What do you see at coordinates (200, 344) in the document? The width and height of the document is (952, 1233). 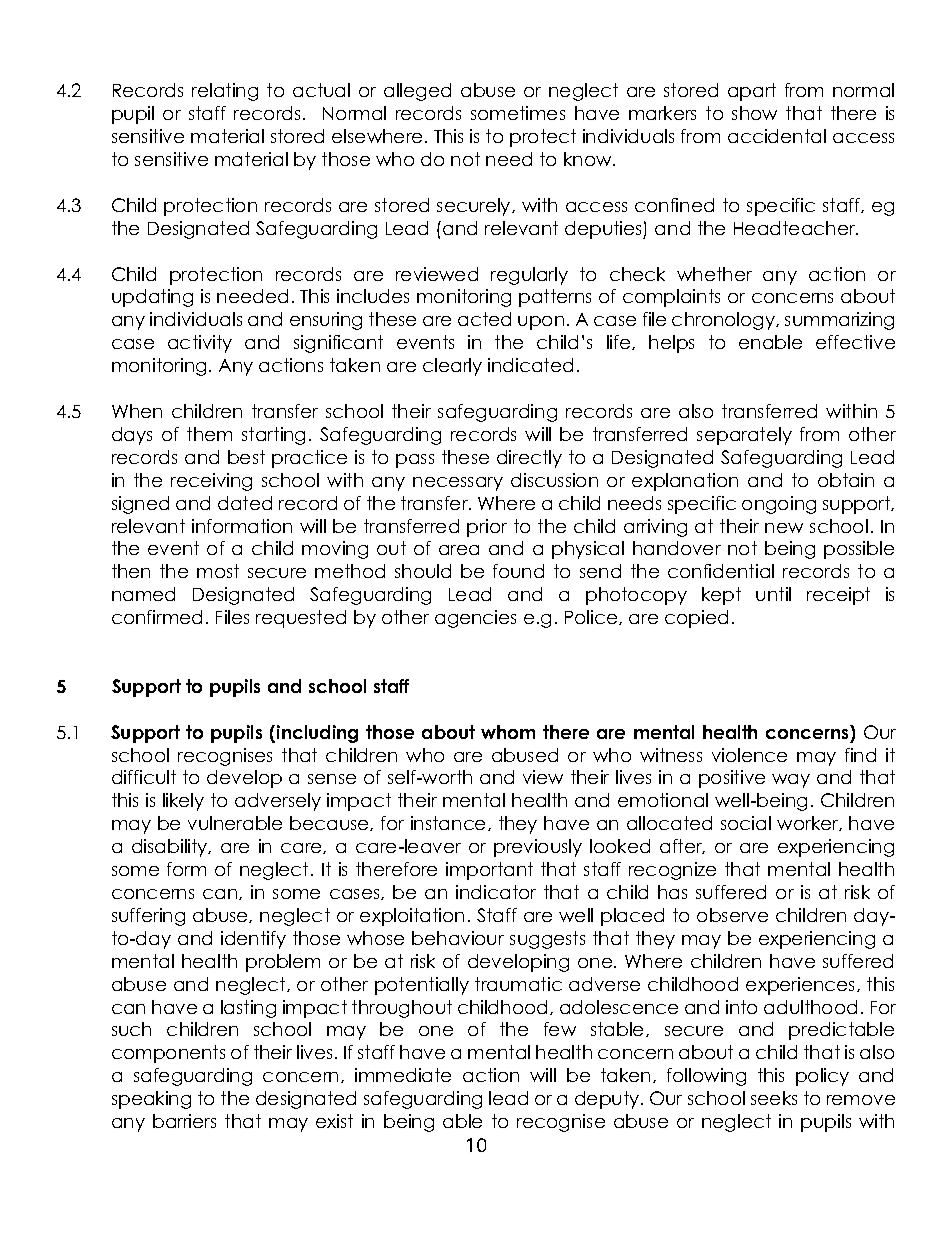 I see `activity` at bounding box center [200, 344].
